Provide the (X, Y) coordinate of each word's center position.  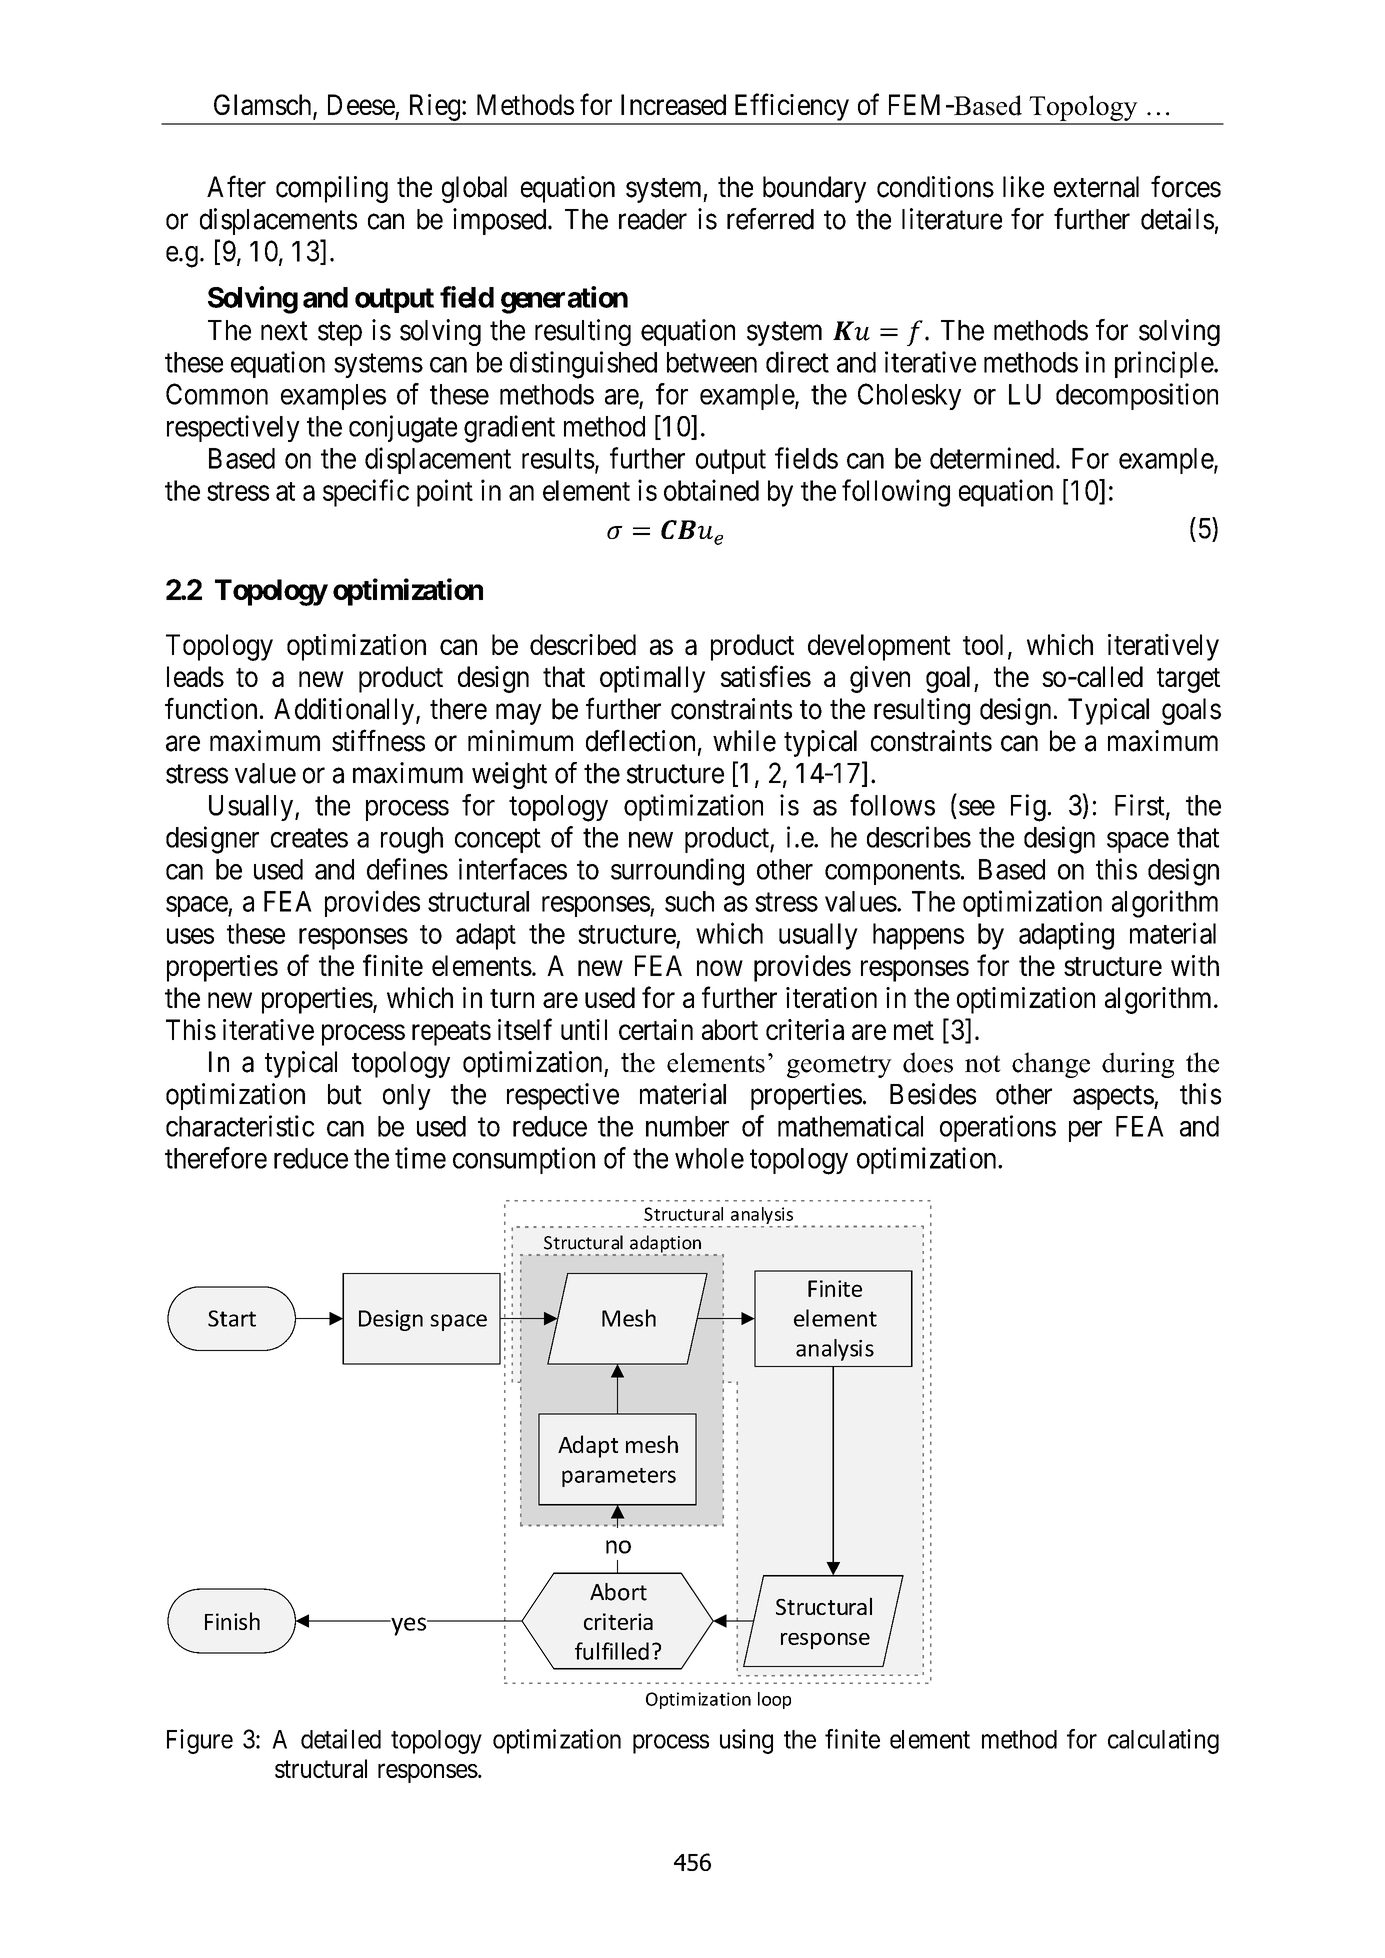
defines (407, 869)
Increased (673, 104)
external (1096, 187)
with (1195, 965)
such (689, 901)
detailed (341, 1739)
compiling (332, 189)
